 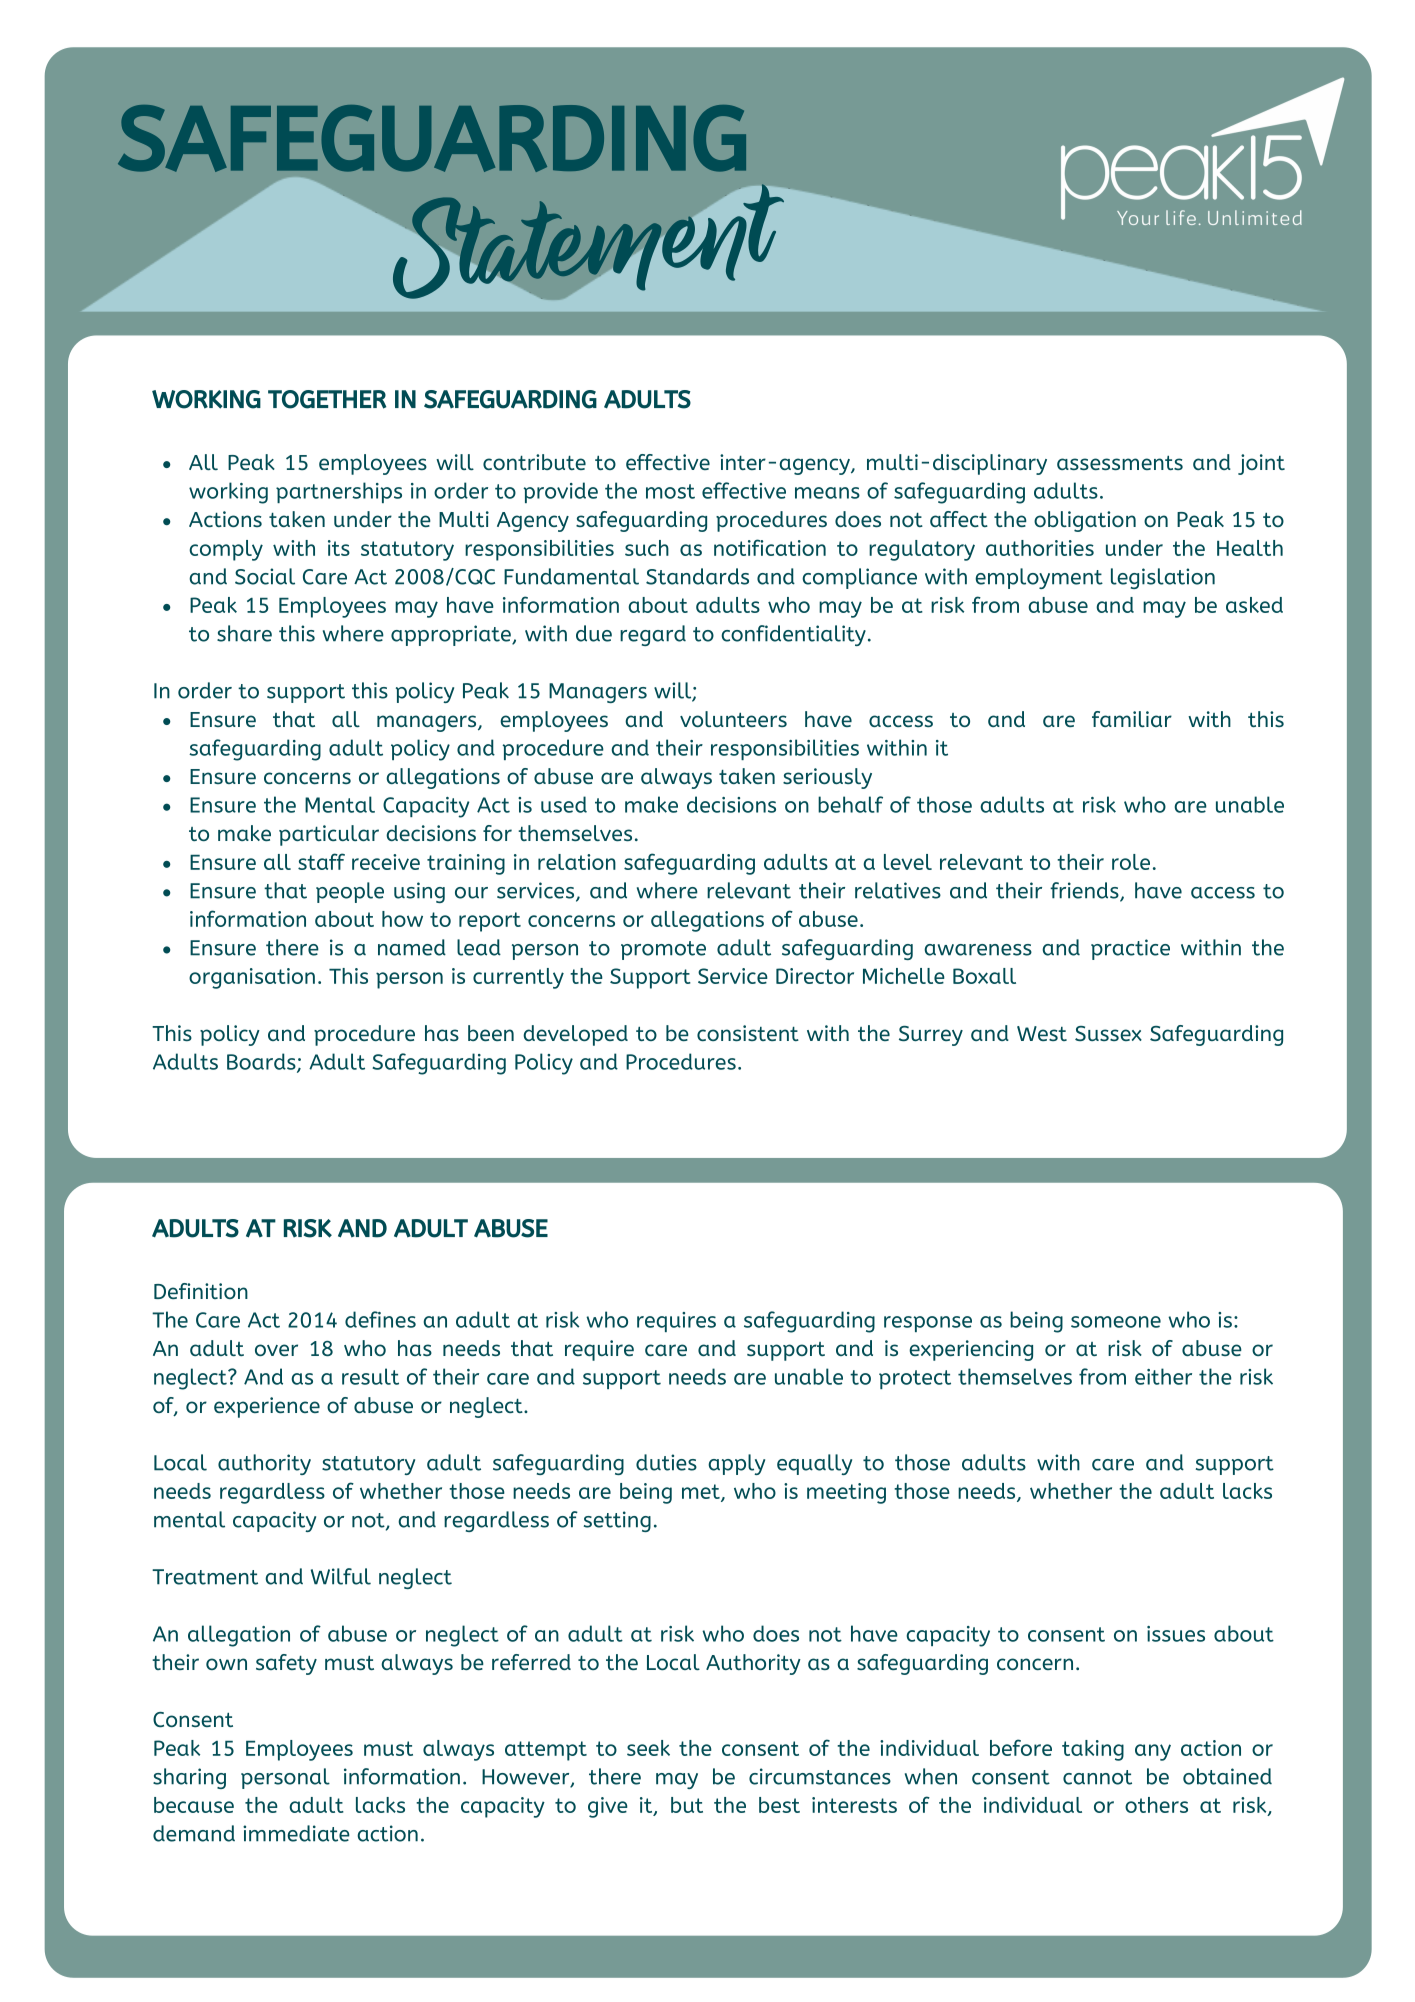 I want to click on immediate, so click(x=296, y=1833).
